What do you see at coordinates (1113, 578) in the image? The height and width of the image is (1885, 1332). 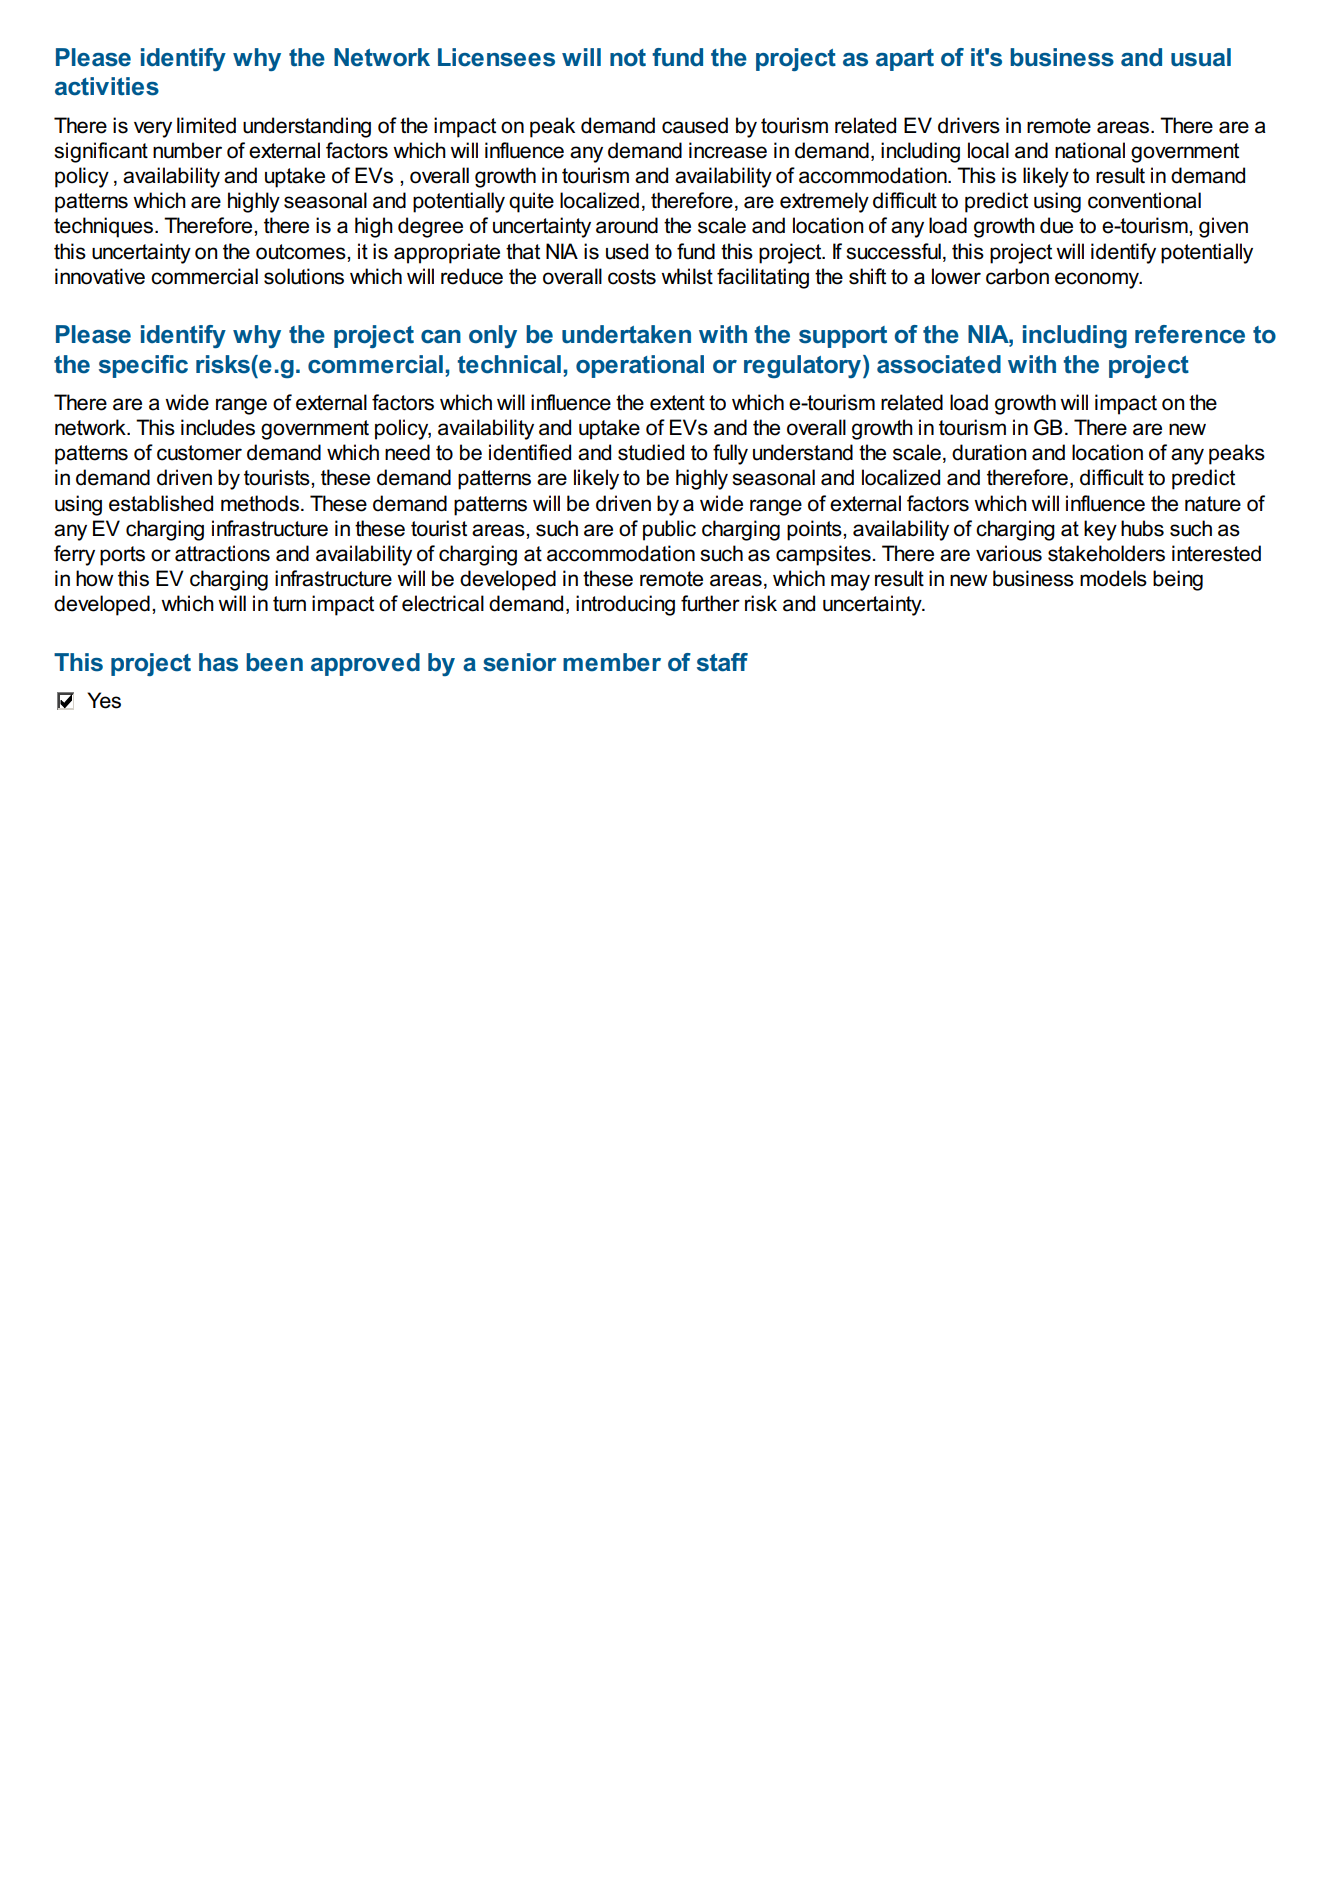 I see `models` at bounding box center [1113, 578].
